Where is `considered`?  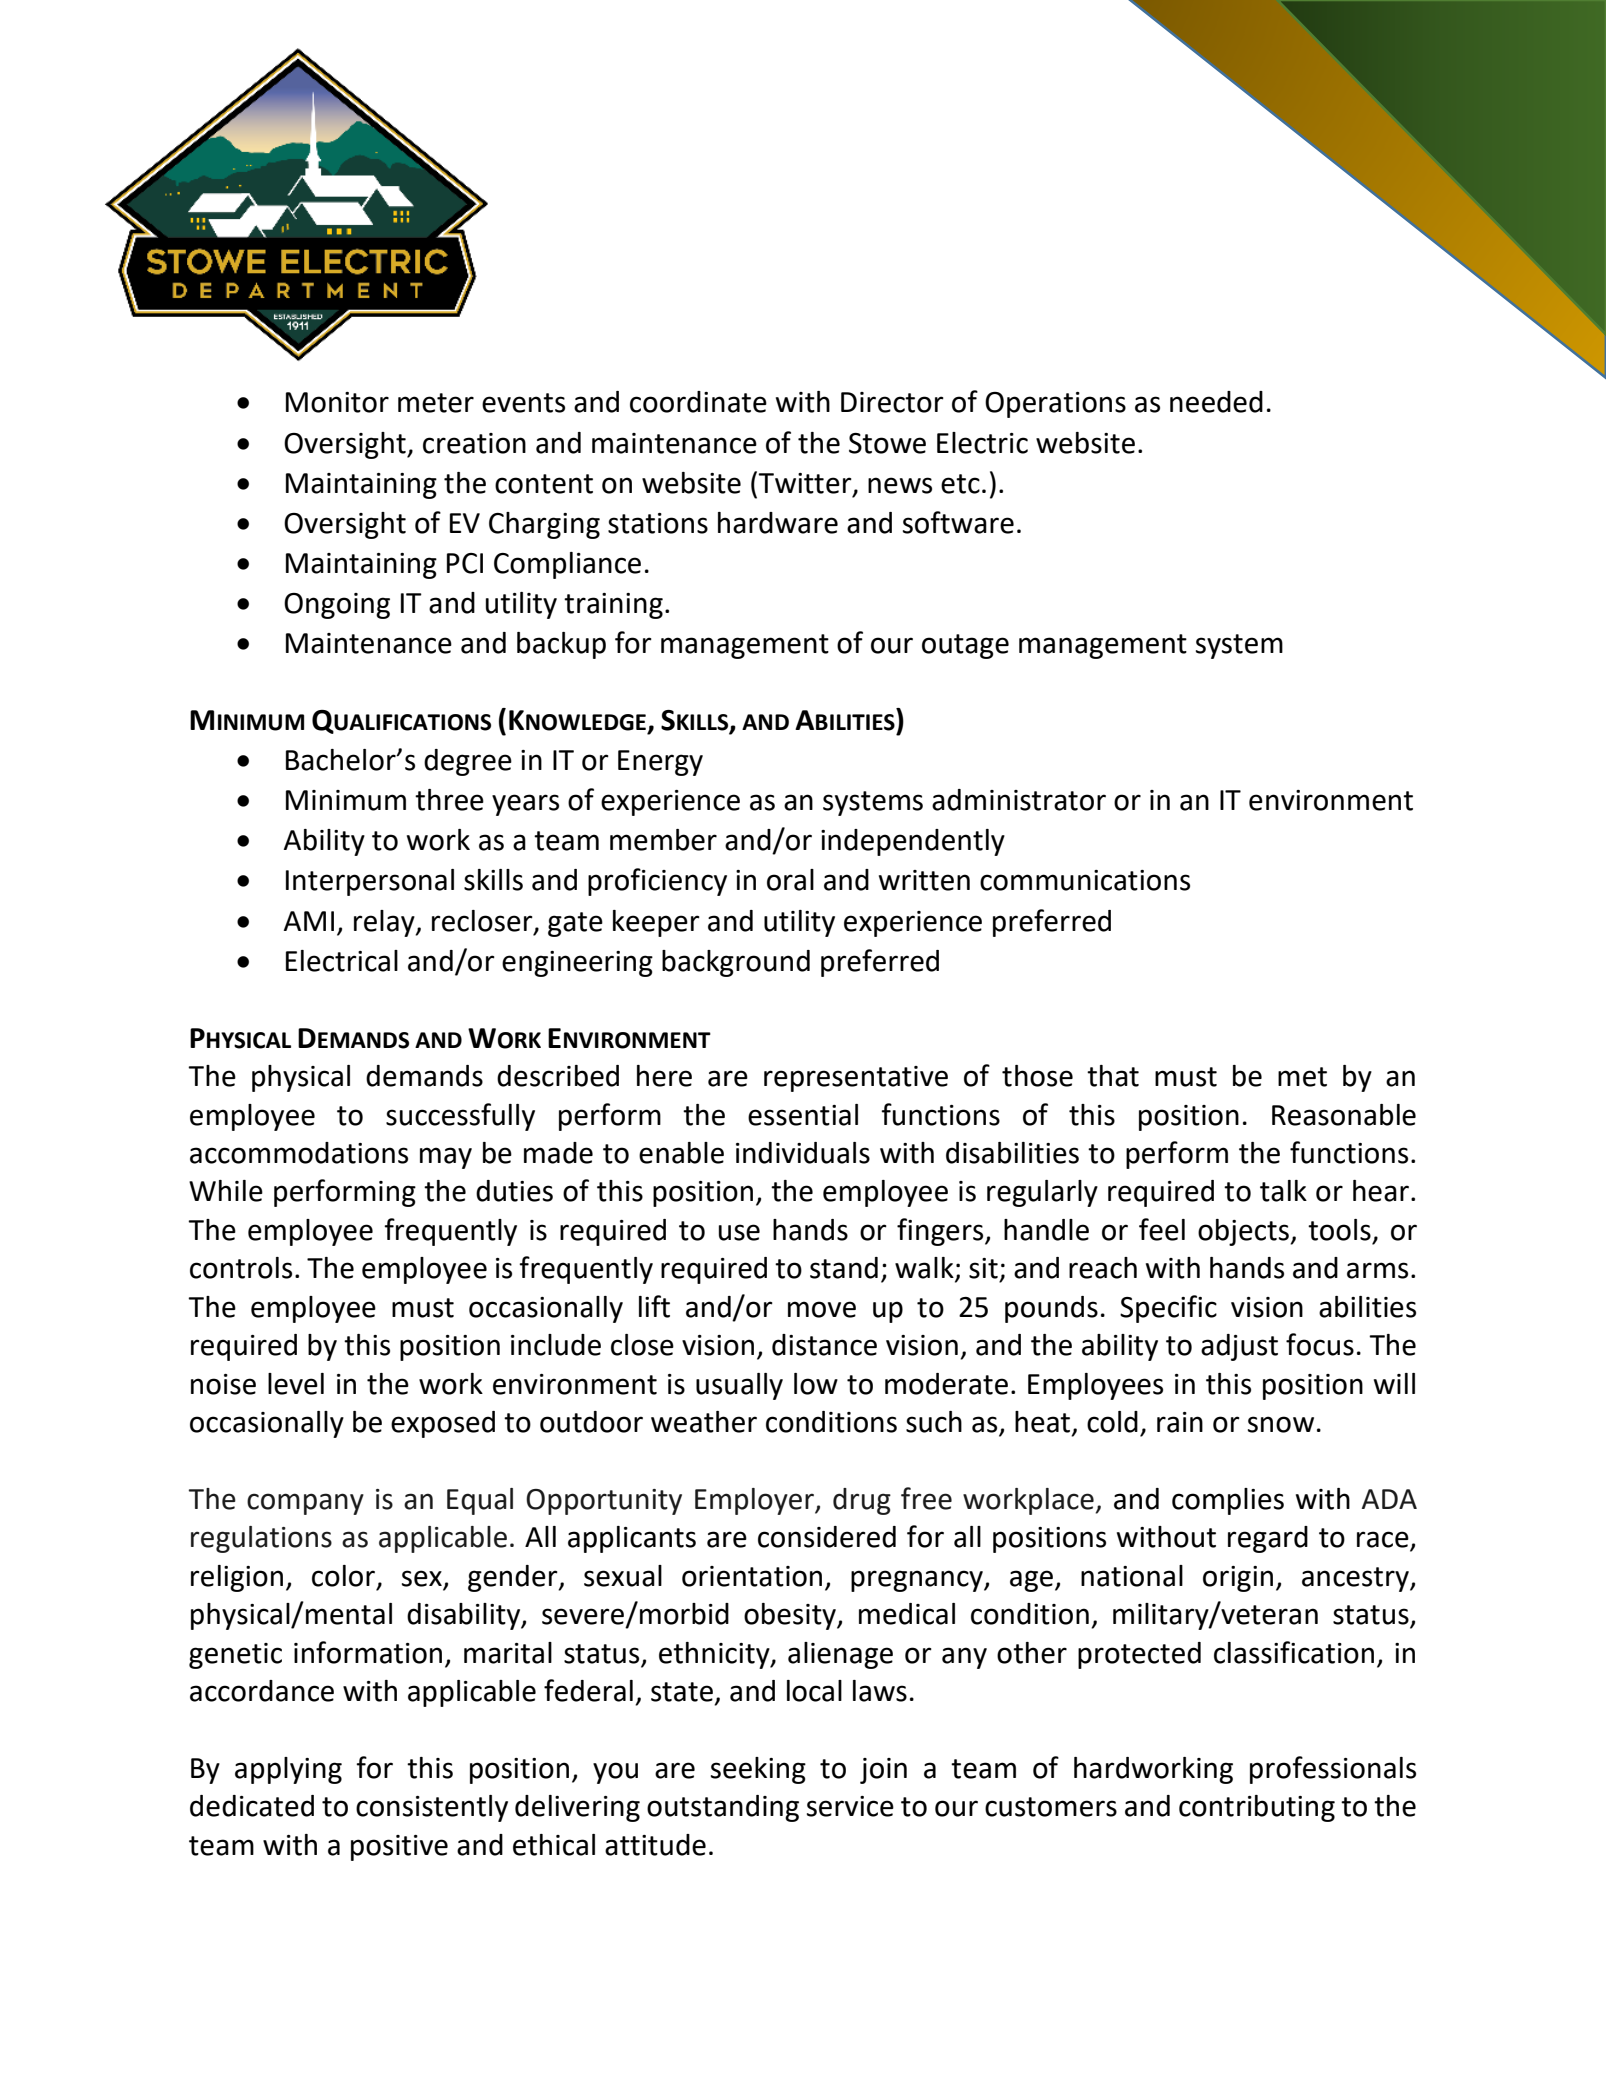
considered is located at coordinates (827, 1537).
